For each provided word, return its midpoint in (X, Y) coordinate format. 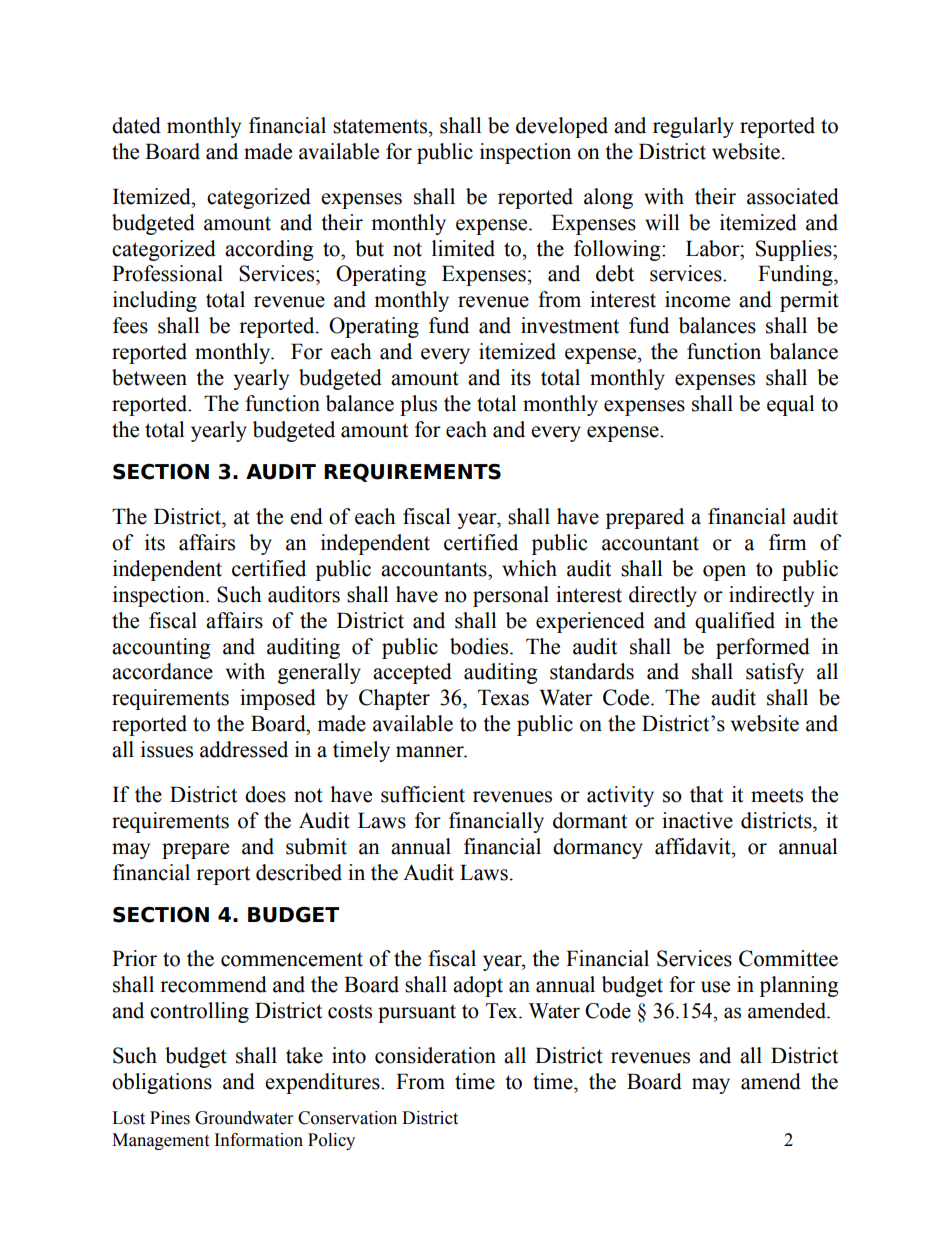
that (706, 794)
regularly (693, 127)
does (265, 794)
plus (418, 405)
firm (788, 542)
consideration (435, 1055)
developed (562, 127)
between (149, 377)
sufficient (423, 794)
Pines (170, 1118)
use (715, 987)
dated (136, 125)
